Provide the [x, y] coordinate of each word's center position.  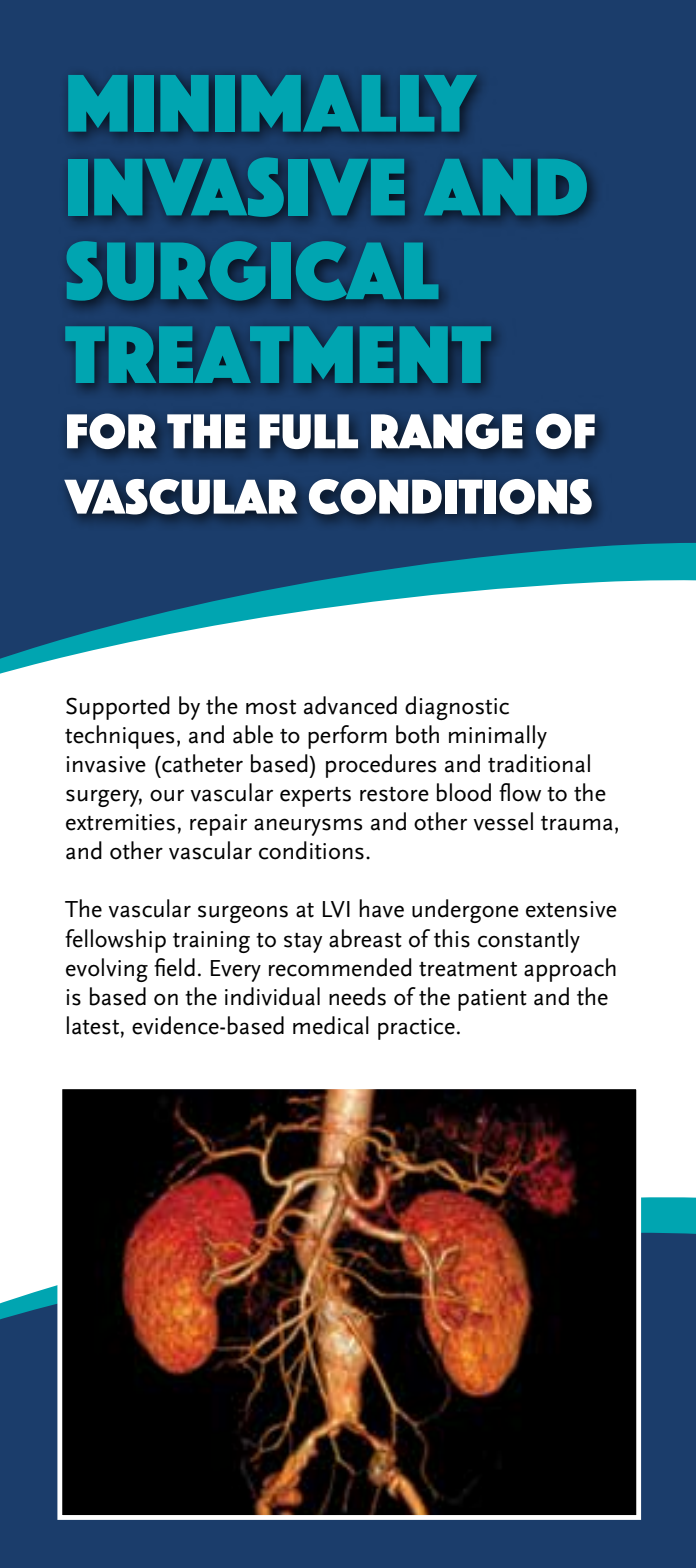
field [174, 967]
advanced [350, 705]
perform [347, 737]
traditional [539, 763]
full [308, 431]
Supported [118, 708]
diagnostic [457, 708]
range [447, 431]
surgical [252, 271]
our [167, 796]
